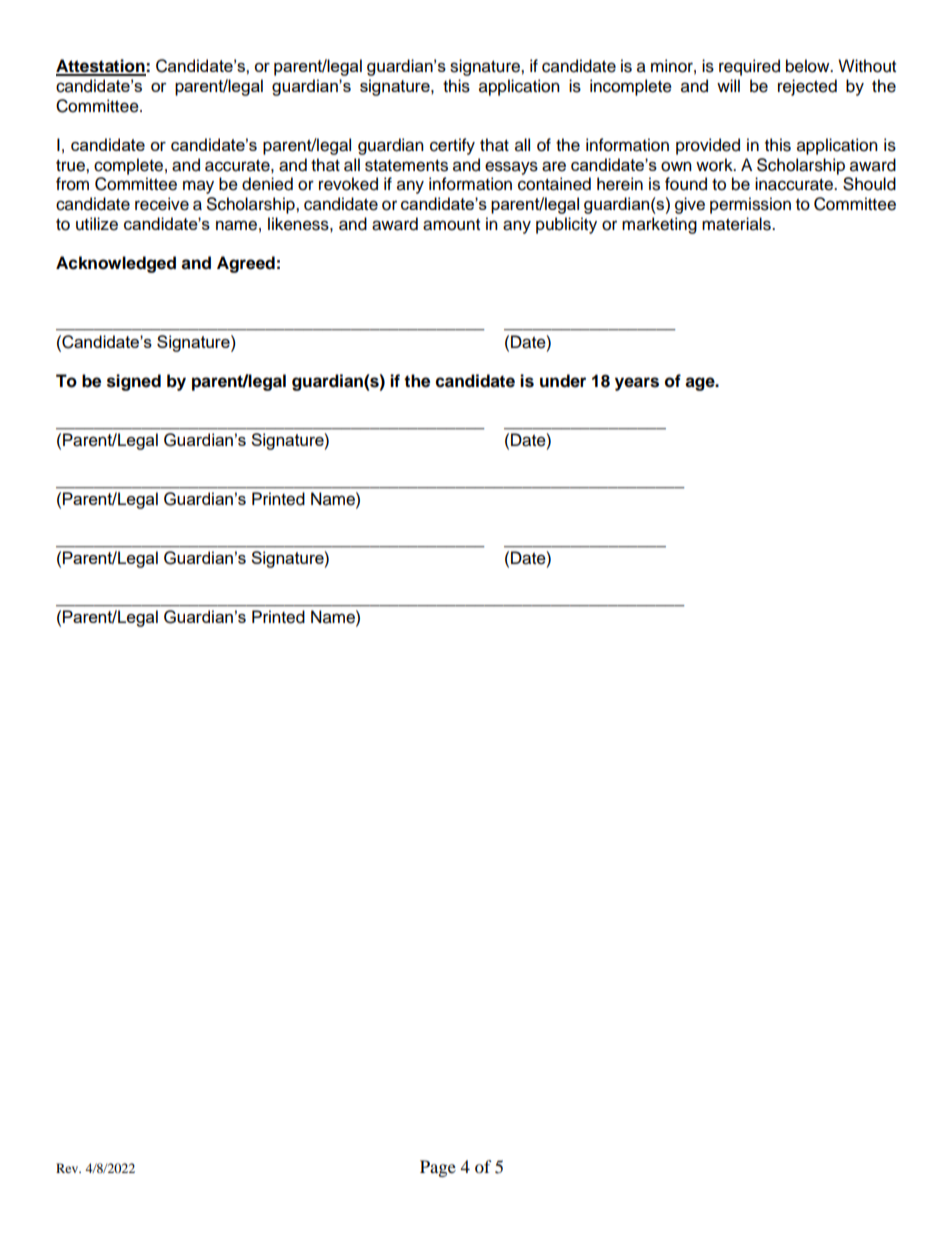 Image resolution: width=952 pixels, height=1233 pixels. What do you see at coordinates (116, 264) in the screenshot?
I see `Acknowledged` at bounding box center [116, 264].
